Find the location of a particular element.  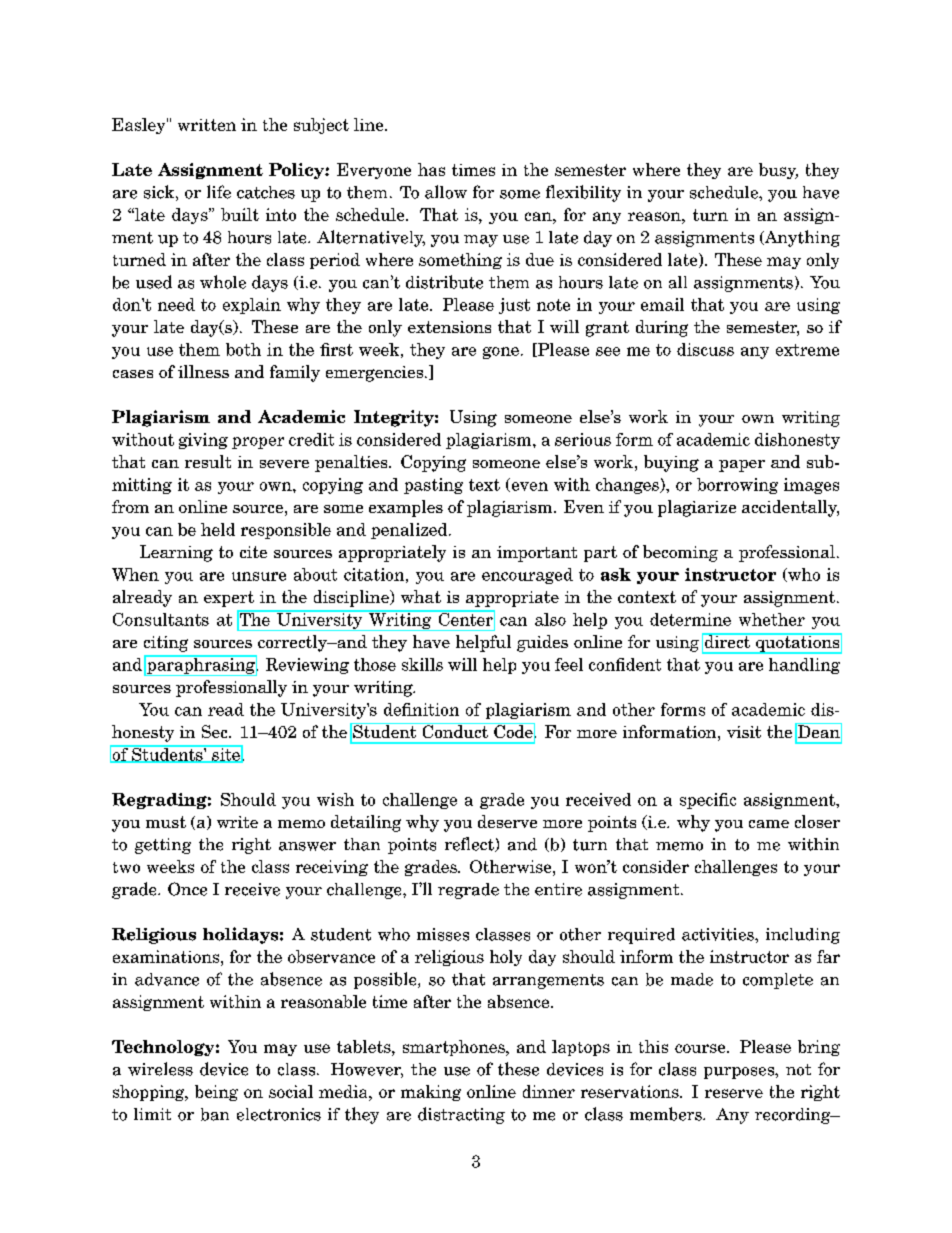

whether is located at coordinates (772, 619).
